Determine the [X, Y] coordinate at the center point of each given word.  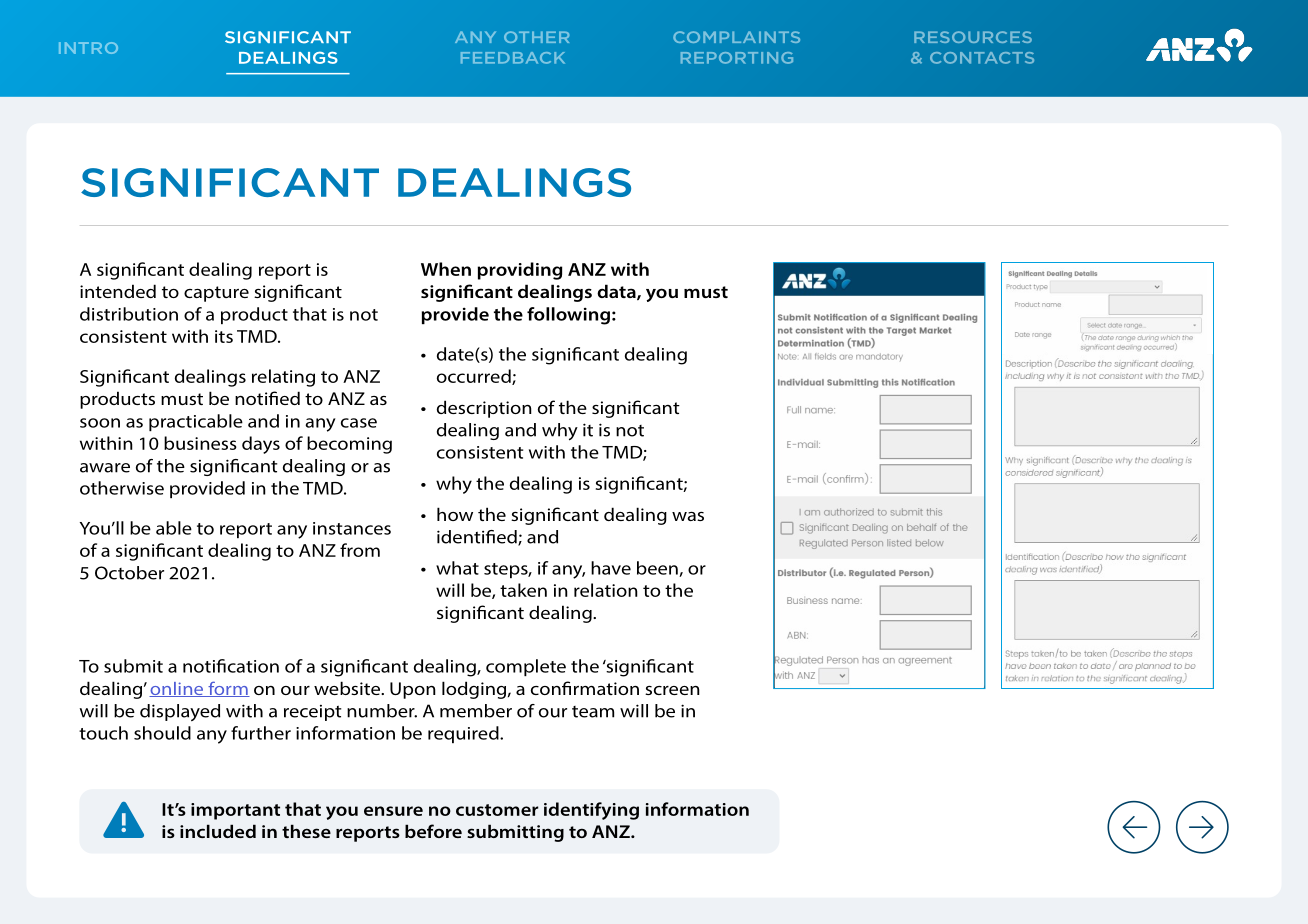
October [129, 573]
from [360, 550]
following [568, 316]
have [611, 568]
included [218, 831]
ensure [393, 811]
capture [216, 294]
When [446, 269]
